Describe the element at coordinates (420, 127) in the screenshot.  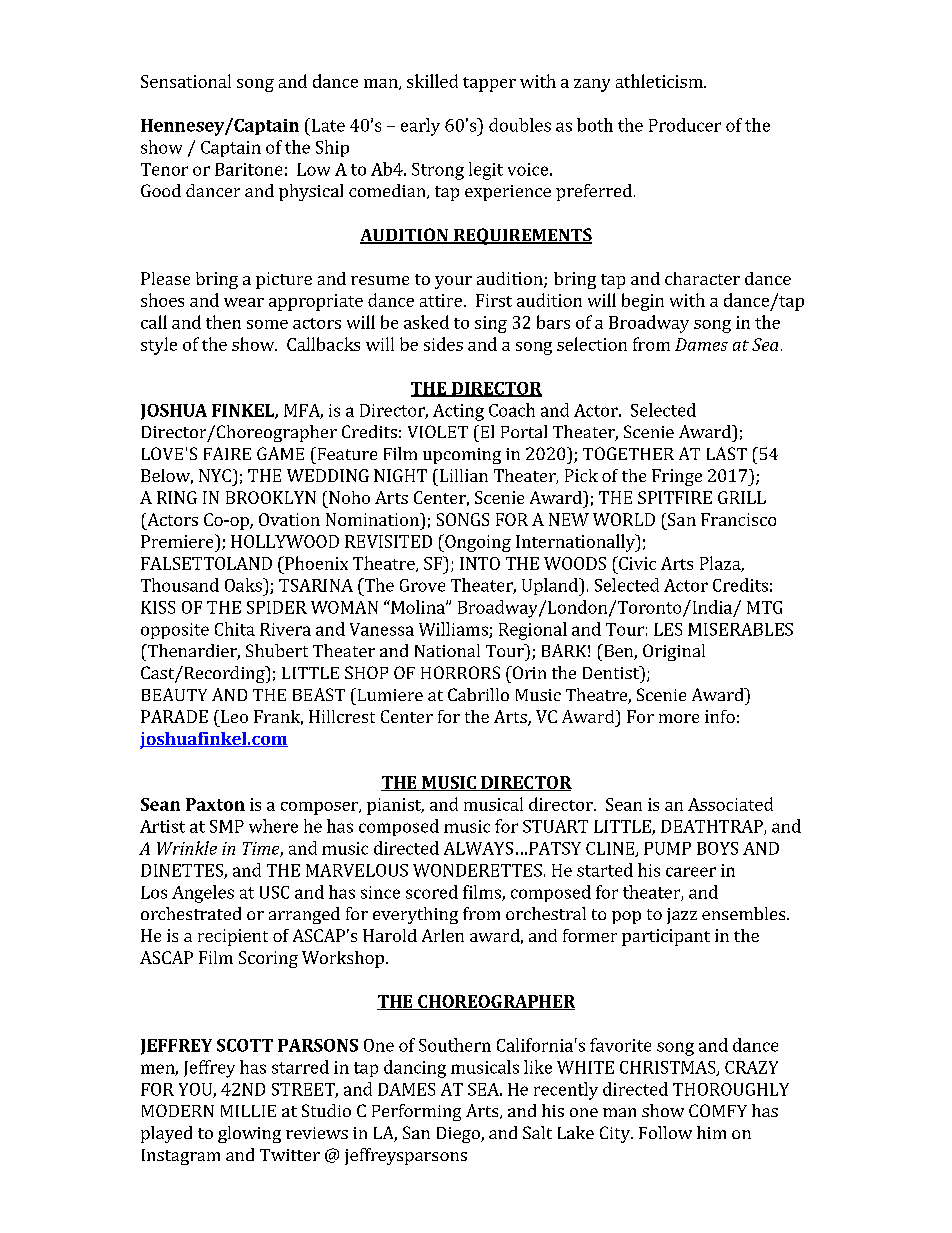
I see `early` at that location.
